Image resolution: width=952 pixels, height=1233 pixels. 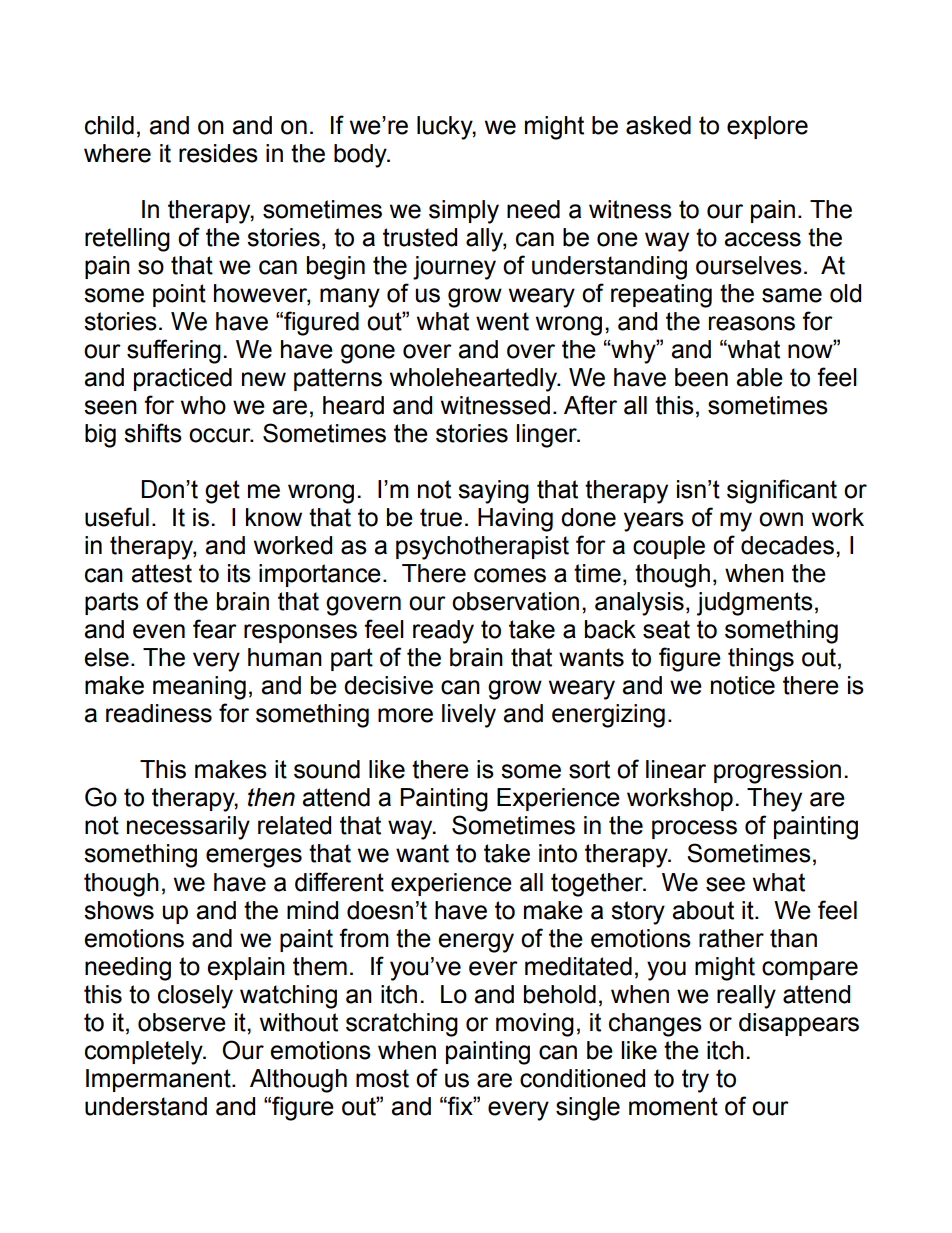 I want to click on readiness, so click(x=159, y=713).
